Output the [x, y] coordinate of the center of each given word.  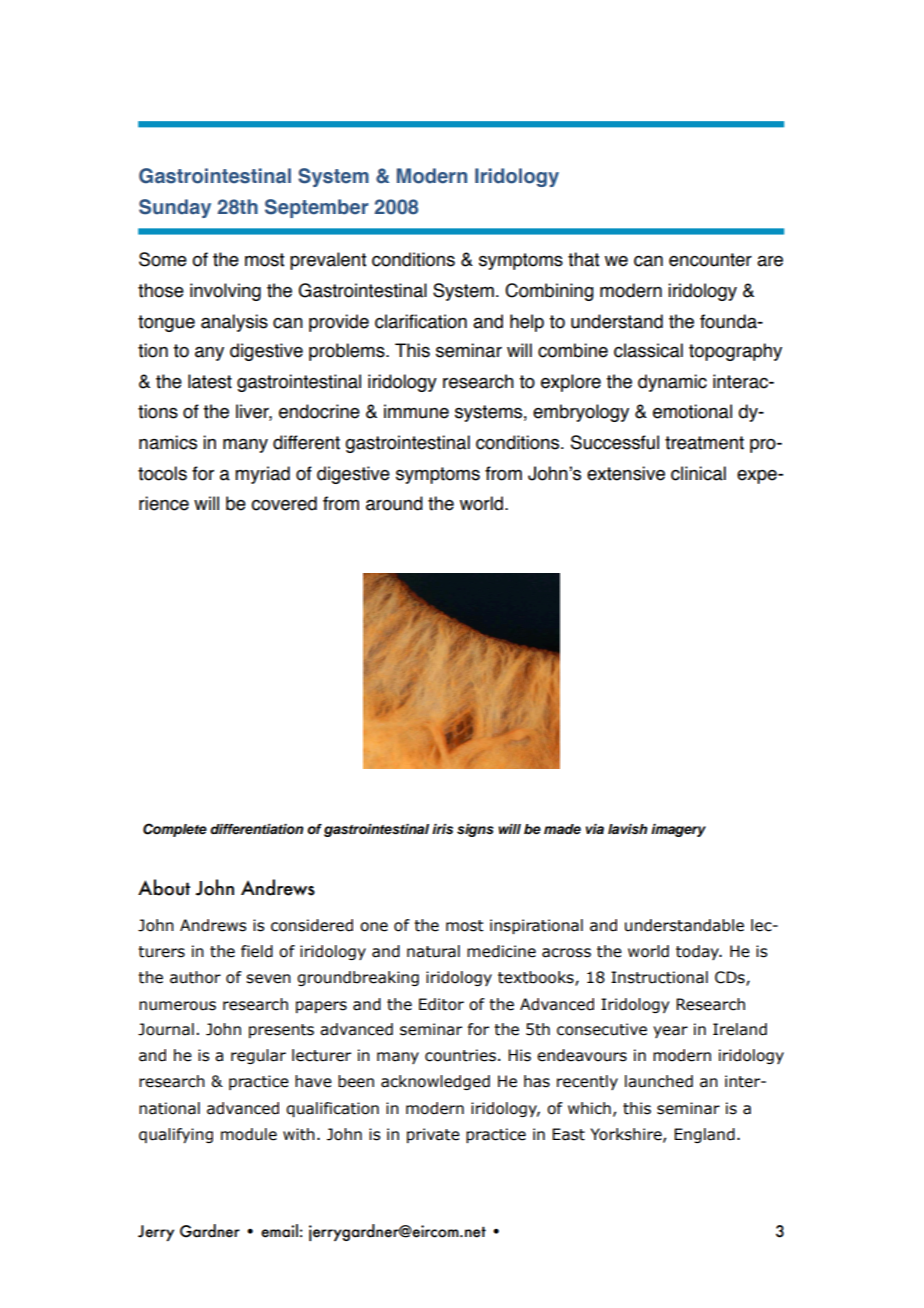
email [279, 1231]
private [433, 1135]
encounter [710, 260]
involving [225, 292]
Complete [175, 830]
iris [442, 829]
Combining [549, 292]
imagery [678, 830]
